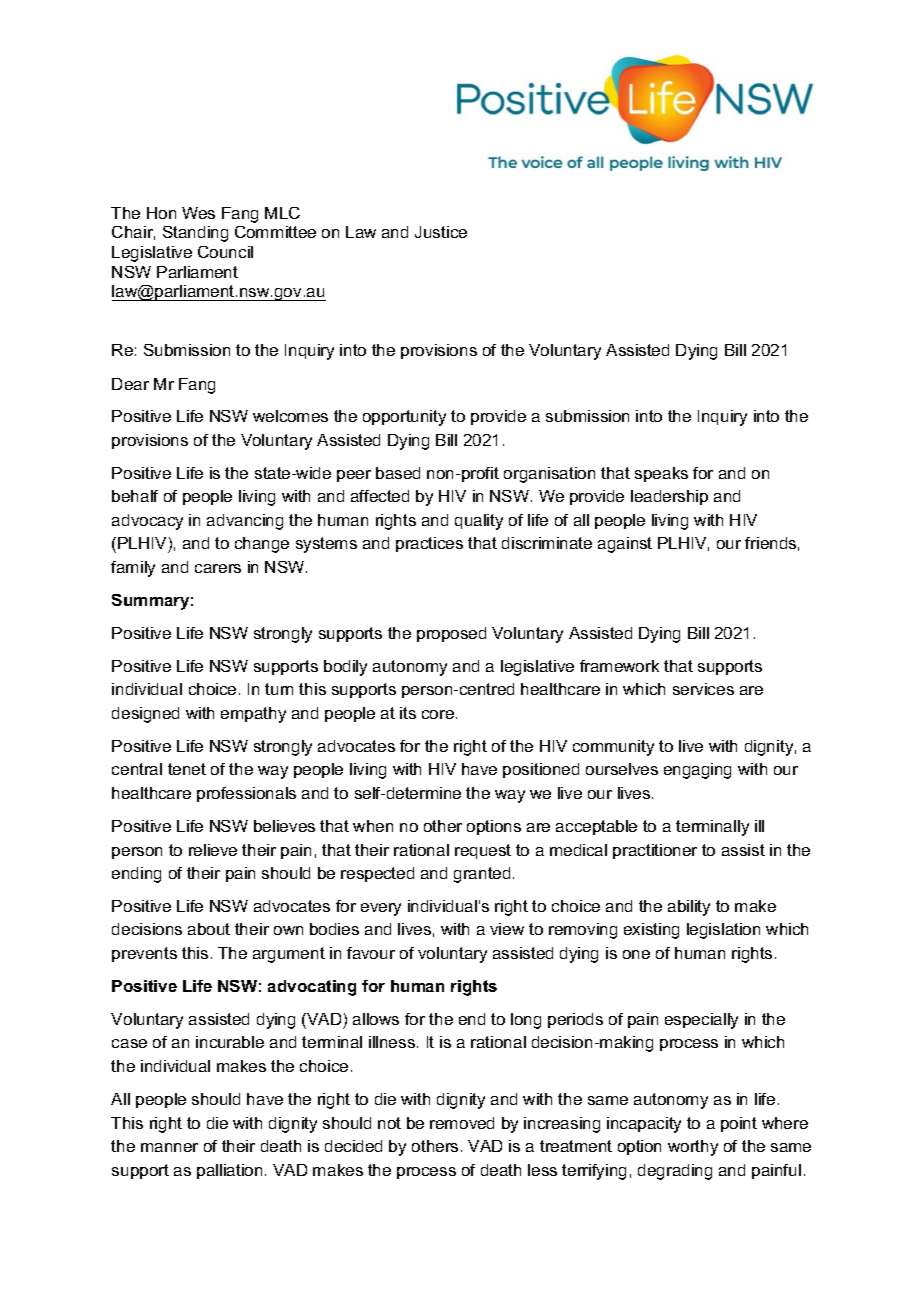 The height and width of the image is (1308, 924). Describe the element at coordinates (429, 544) in the image. I see `practices` at that location.
